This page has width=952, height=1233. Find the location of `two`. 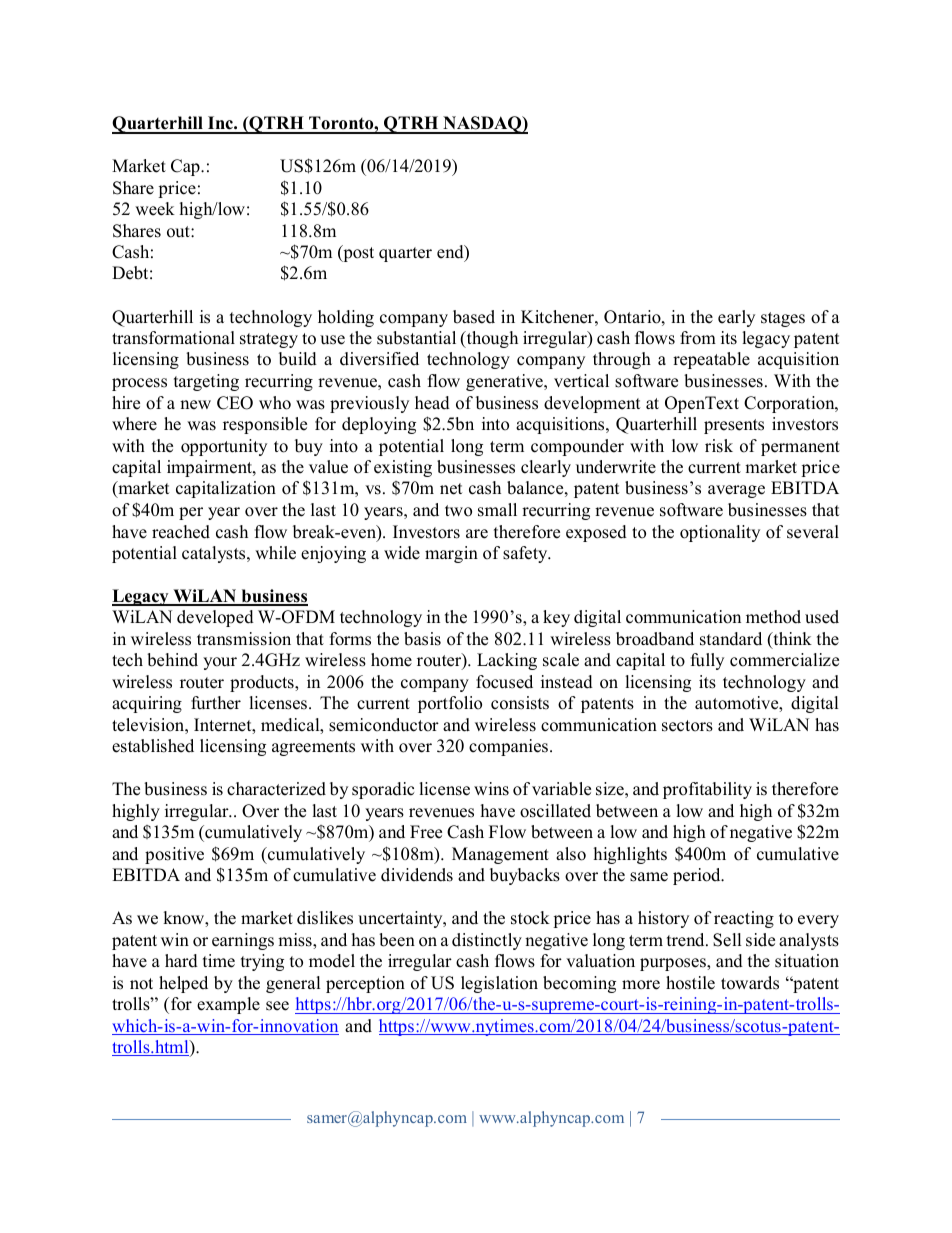

two is located at coordinates (458, 511).
